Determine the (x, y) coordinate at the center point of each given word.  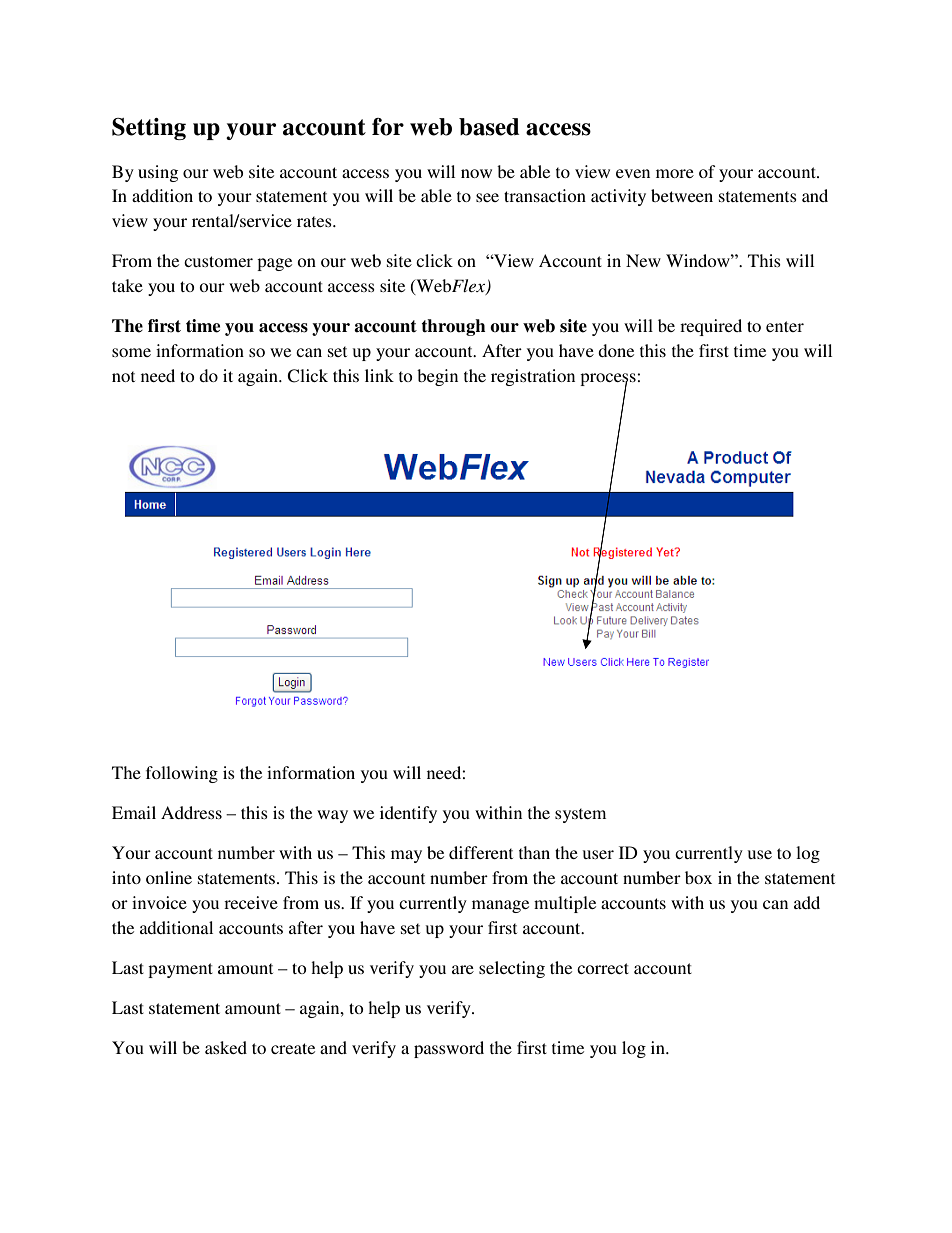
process (609, 380)
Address (191, 812)
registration (533, 377)
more (675, 173)
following (182, 774)
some (131, 352)
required (711, 327)
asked (226, 1047)
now (476, 173)
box (698, 877)
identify (408, 814)
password (449, 1049)
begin (437, 377)
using (158, 173)
